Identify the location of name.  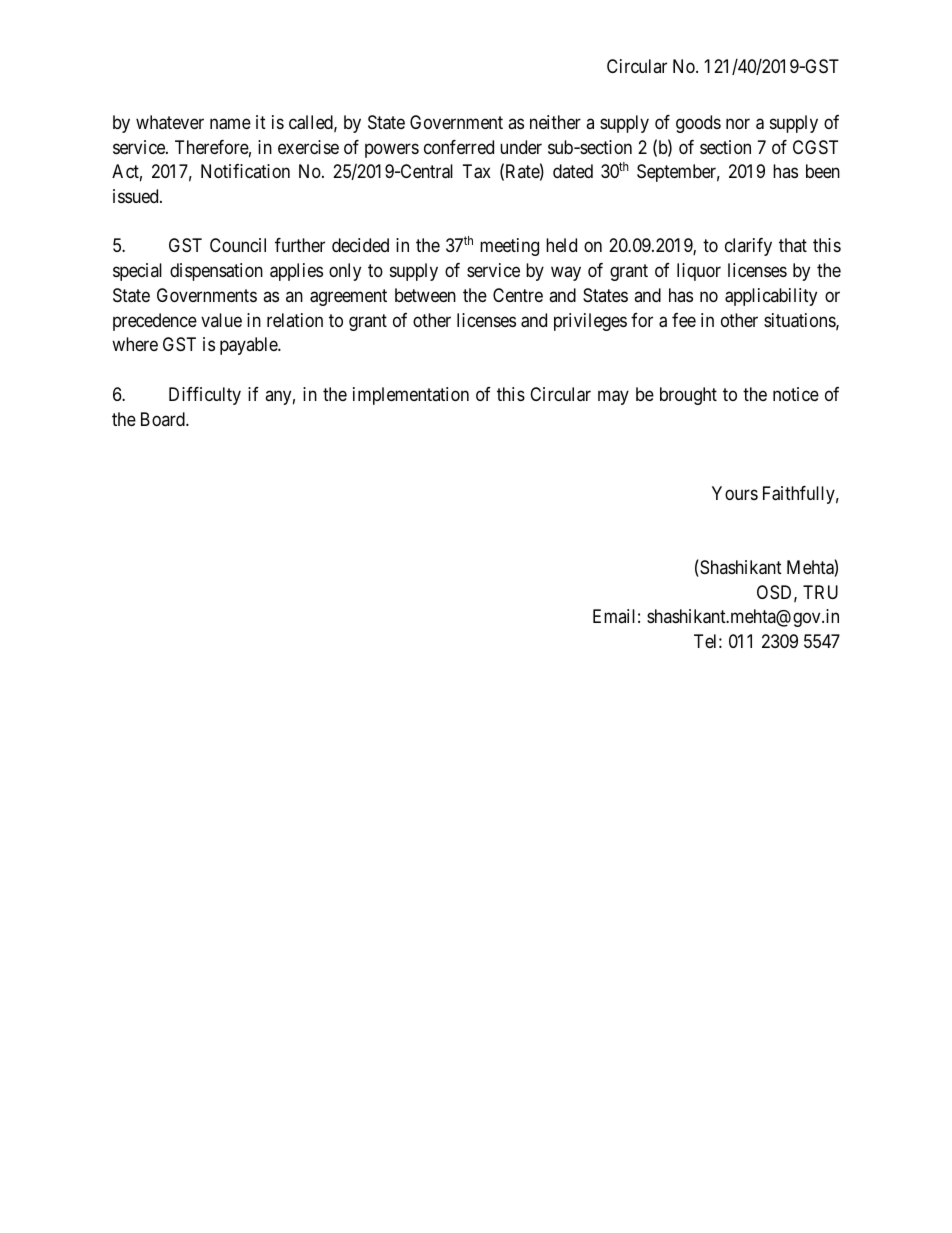
(230, 124).
